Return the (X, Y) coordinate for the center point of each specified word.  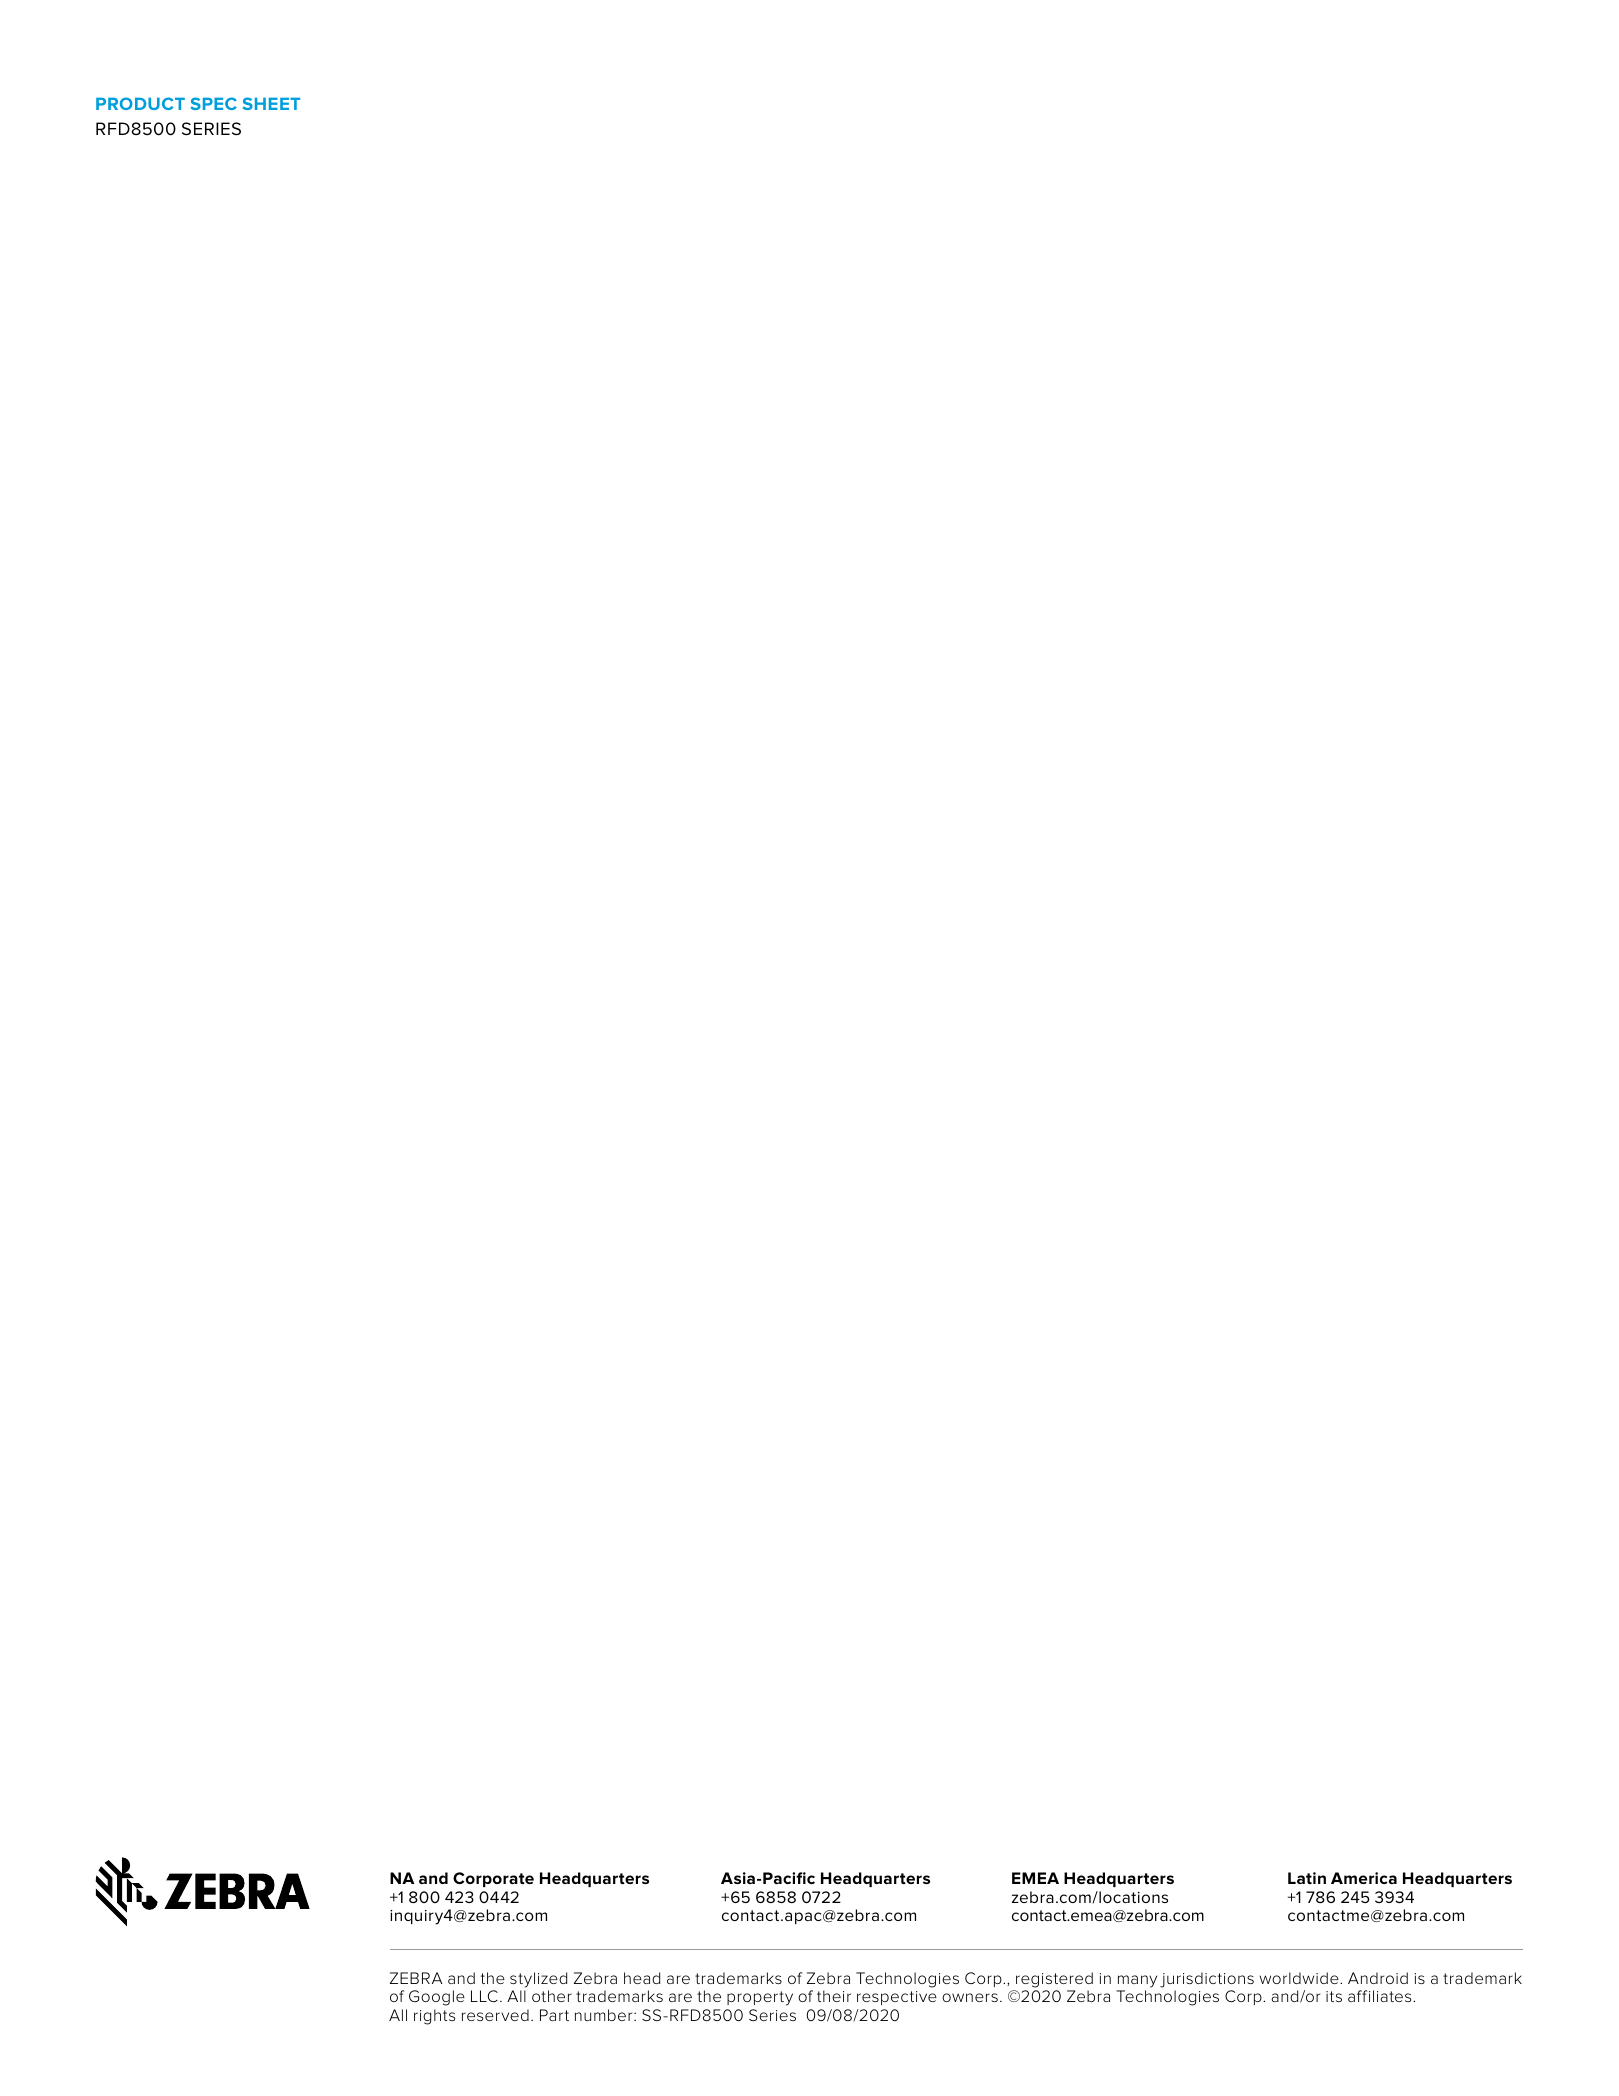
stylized (538, 1980)
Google (437, 1998)
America (1364, 1878)
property (760, 1998)
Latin (1307, 1878)
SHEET (271, 103)
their (834, 1996)
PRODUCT (140, 103)
